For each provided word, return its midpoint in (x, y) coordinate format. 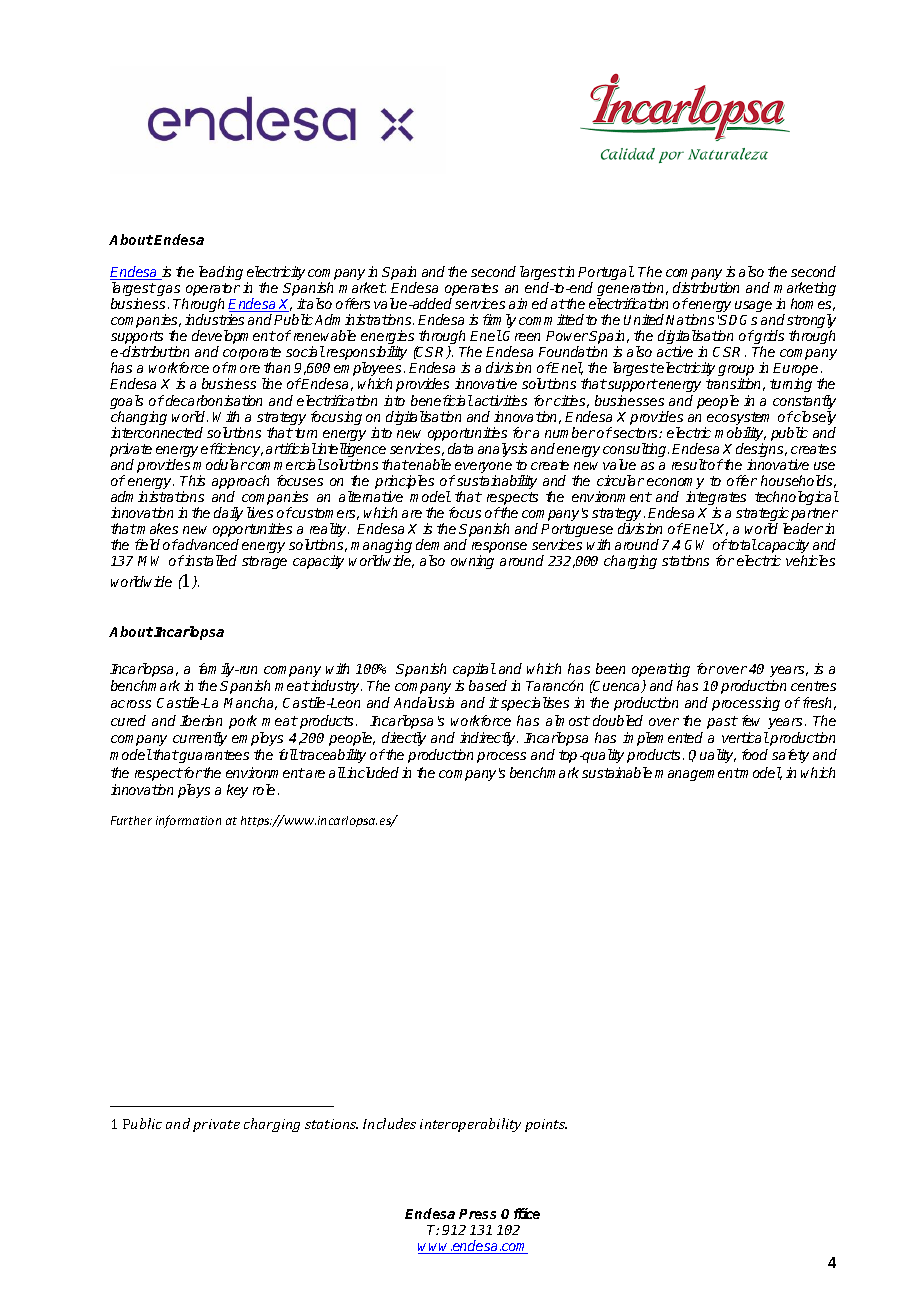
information (188, 821)
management (697, 774)
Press (477, 1214)
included (372, 772)
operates (471, 291)
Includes (389, 1123)
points (546, 1125)
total (742, 544)
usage (753, 306)
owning (472, 562)
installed (210, 560)
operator (212, 291)
